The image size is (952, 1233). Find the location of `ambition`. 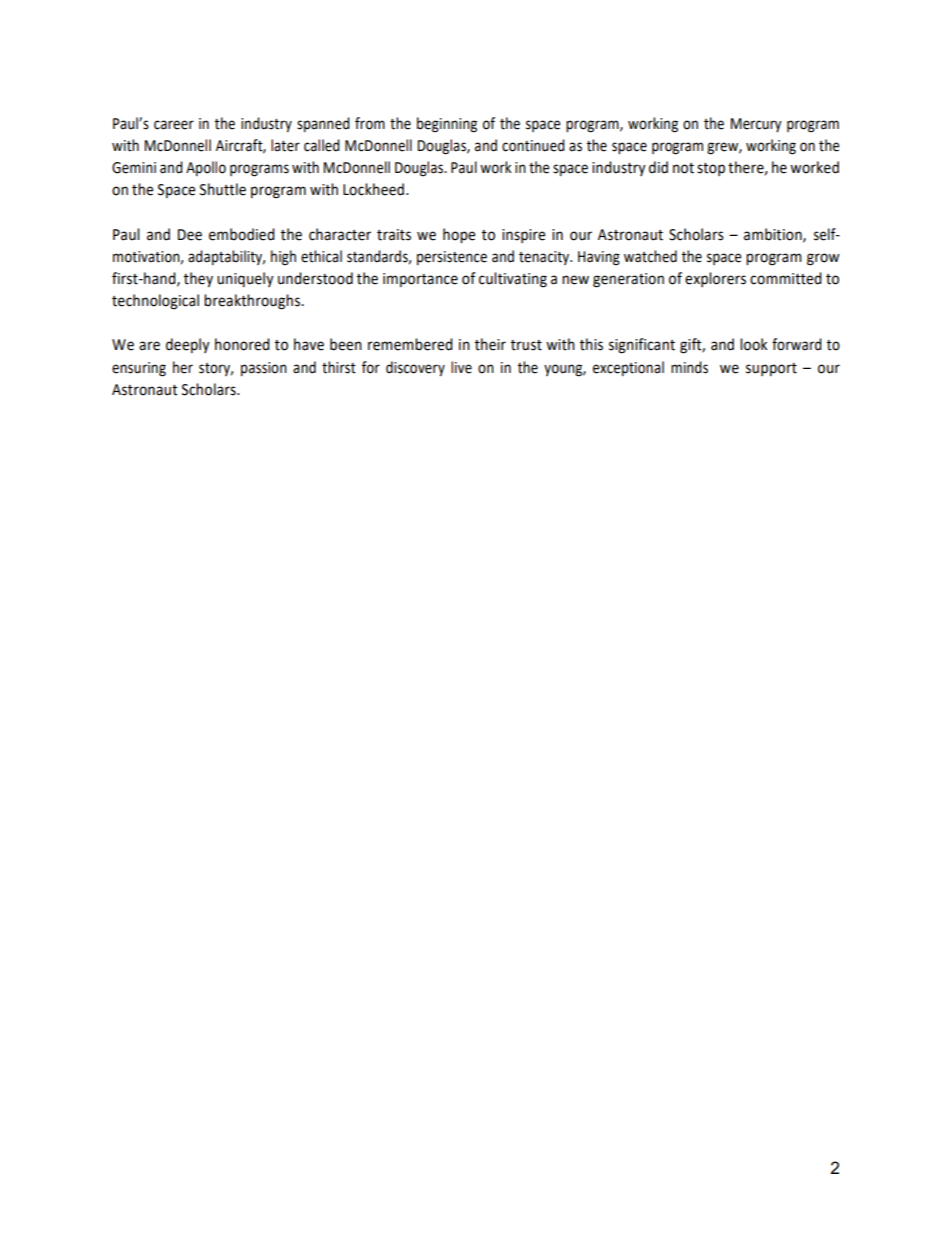

ambition is located at coordinates (774, 235).
